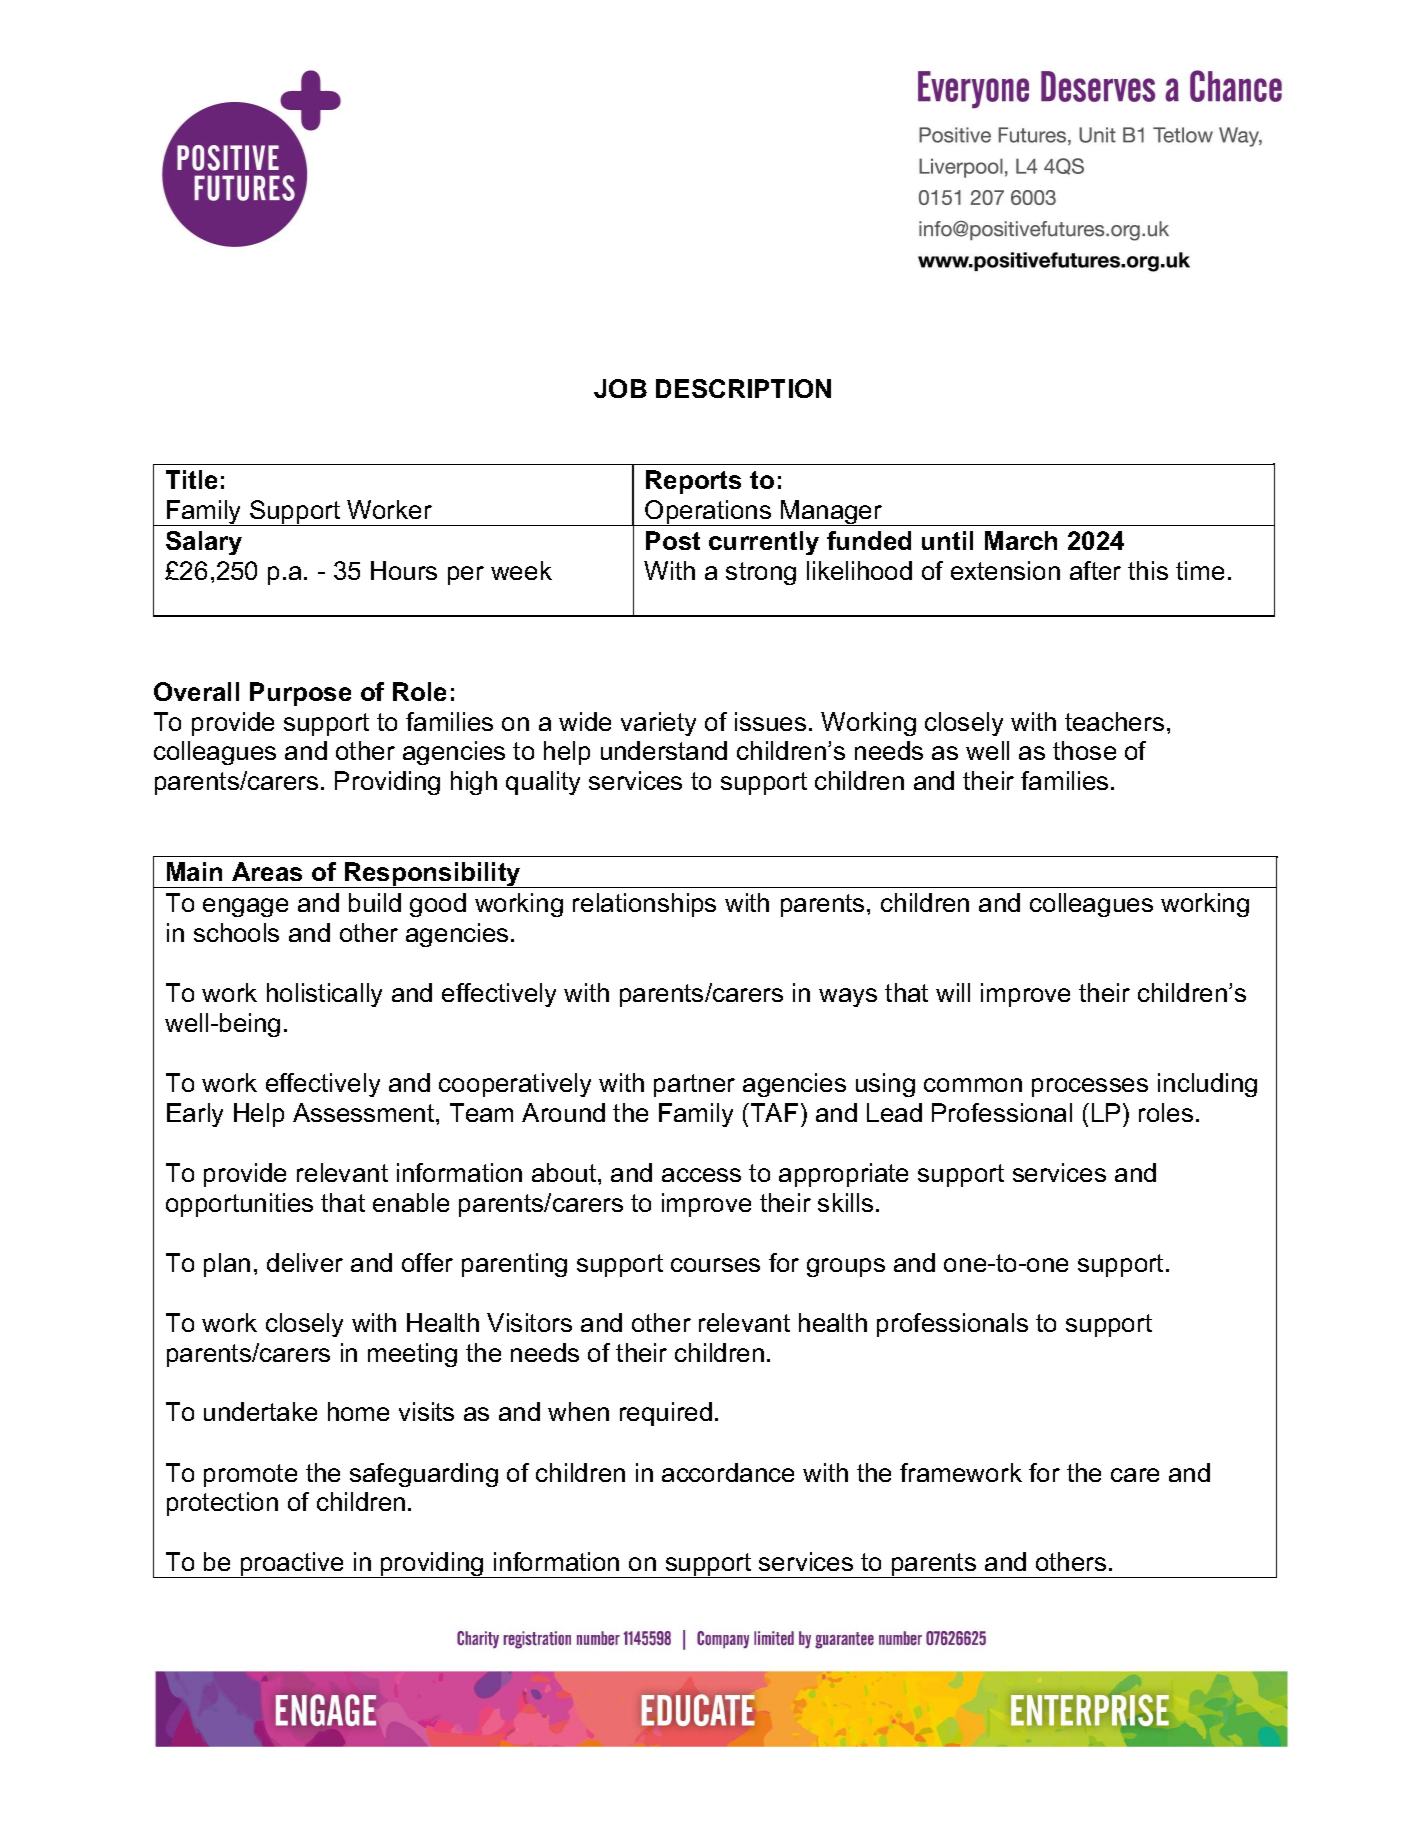  I want to click on March, so click(1021, 540).
